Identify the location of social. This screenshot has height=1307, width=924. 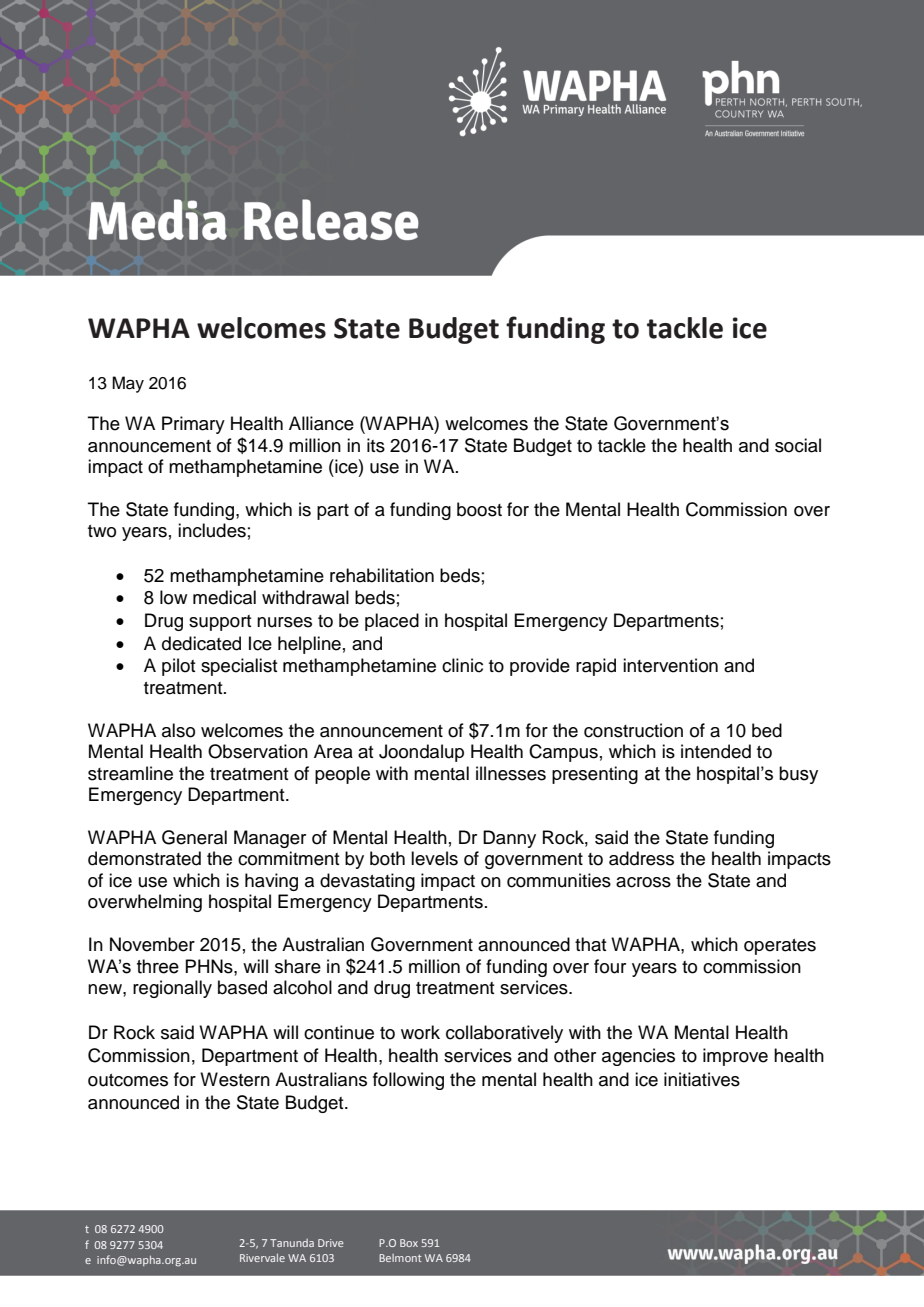
(798, 445).
